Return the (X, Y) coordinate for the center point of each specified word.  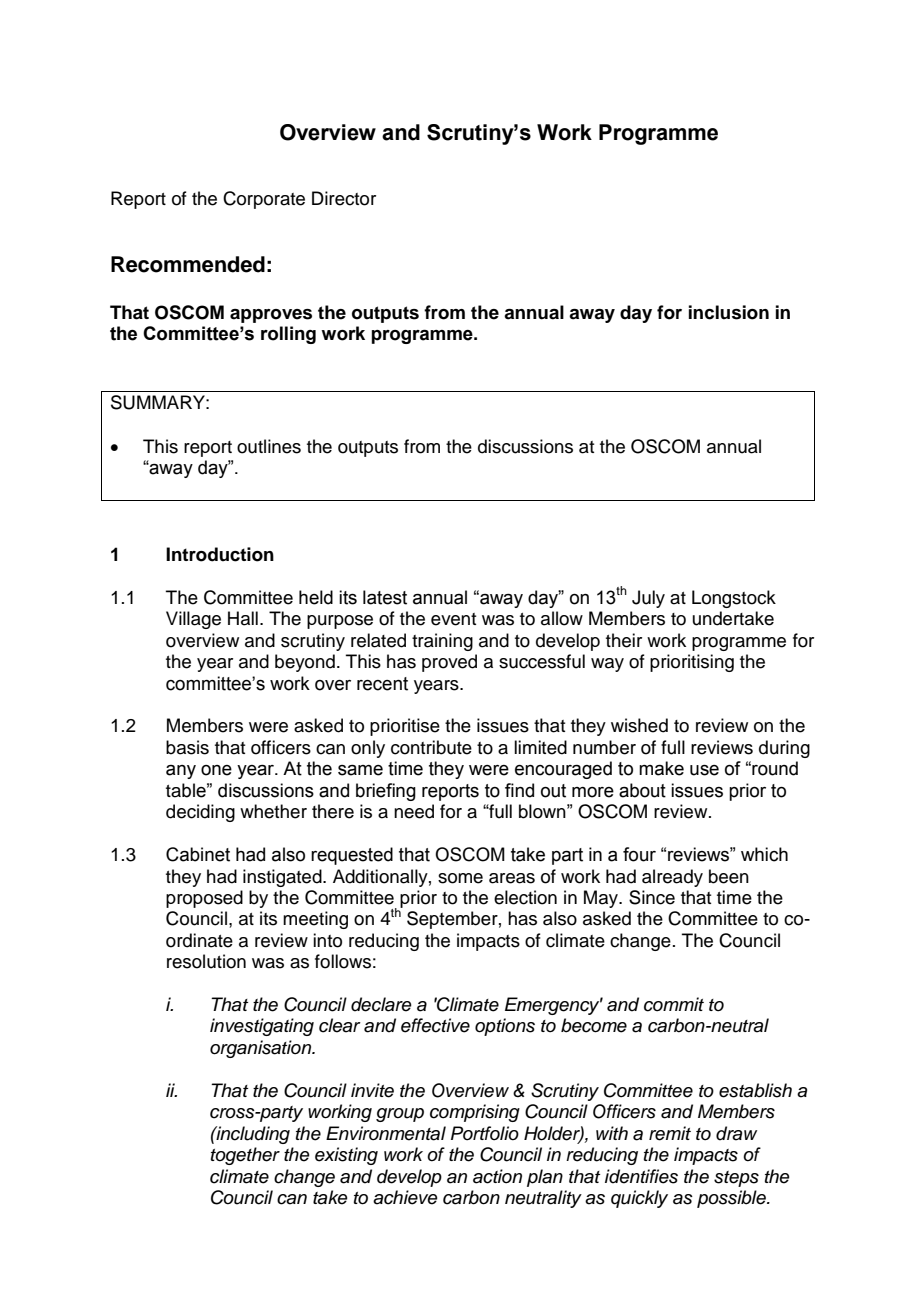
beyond (305, 663)
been (729, 876)
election (525, 897)
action (497, 1176)
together (245, 1156)
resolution (206, 961)
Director (344, 198)
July (648, 599)
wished (639, 725)
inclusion (729, 312)
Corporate (264, 200)
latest (385, 597)
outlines (269, 446)
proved (449, 663)
